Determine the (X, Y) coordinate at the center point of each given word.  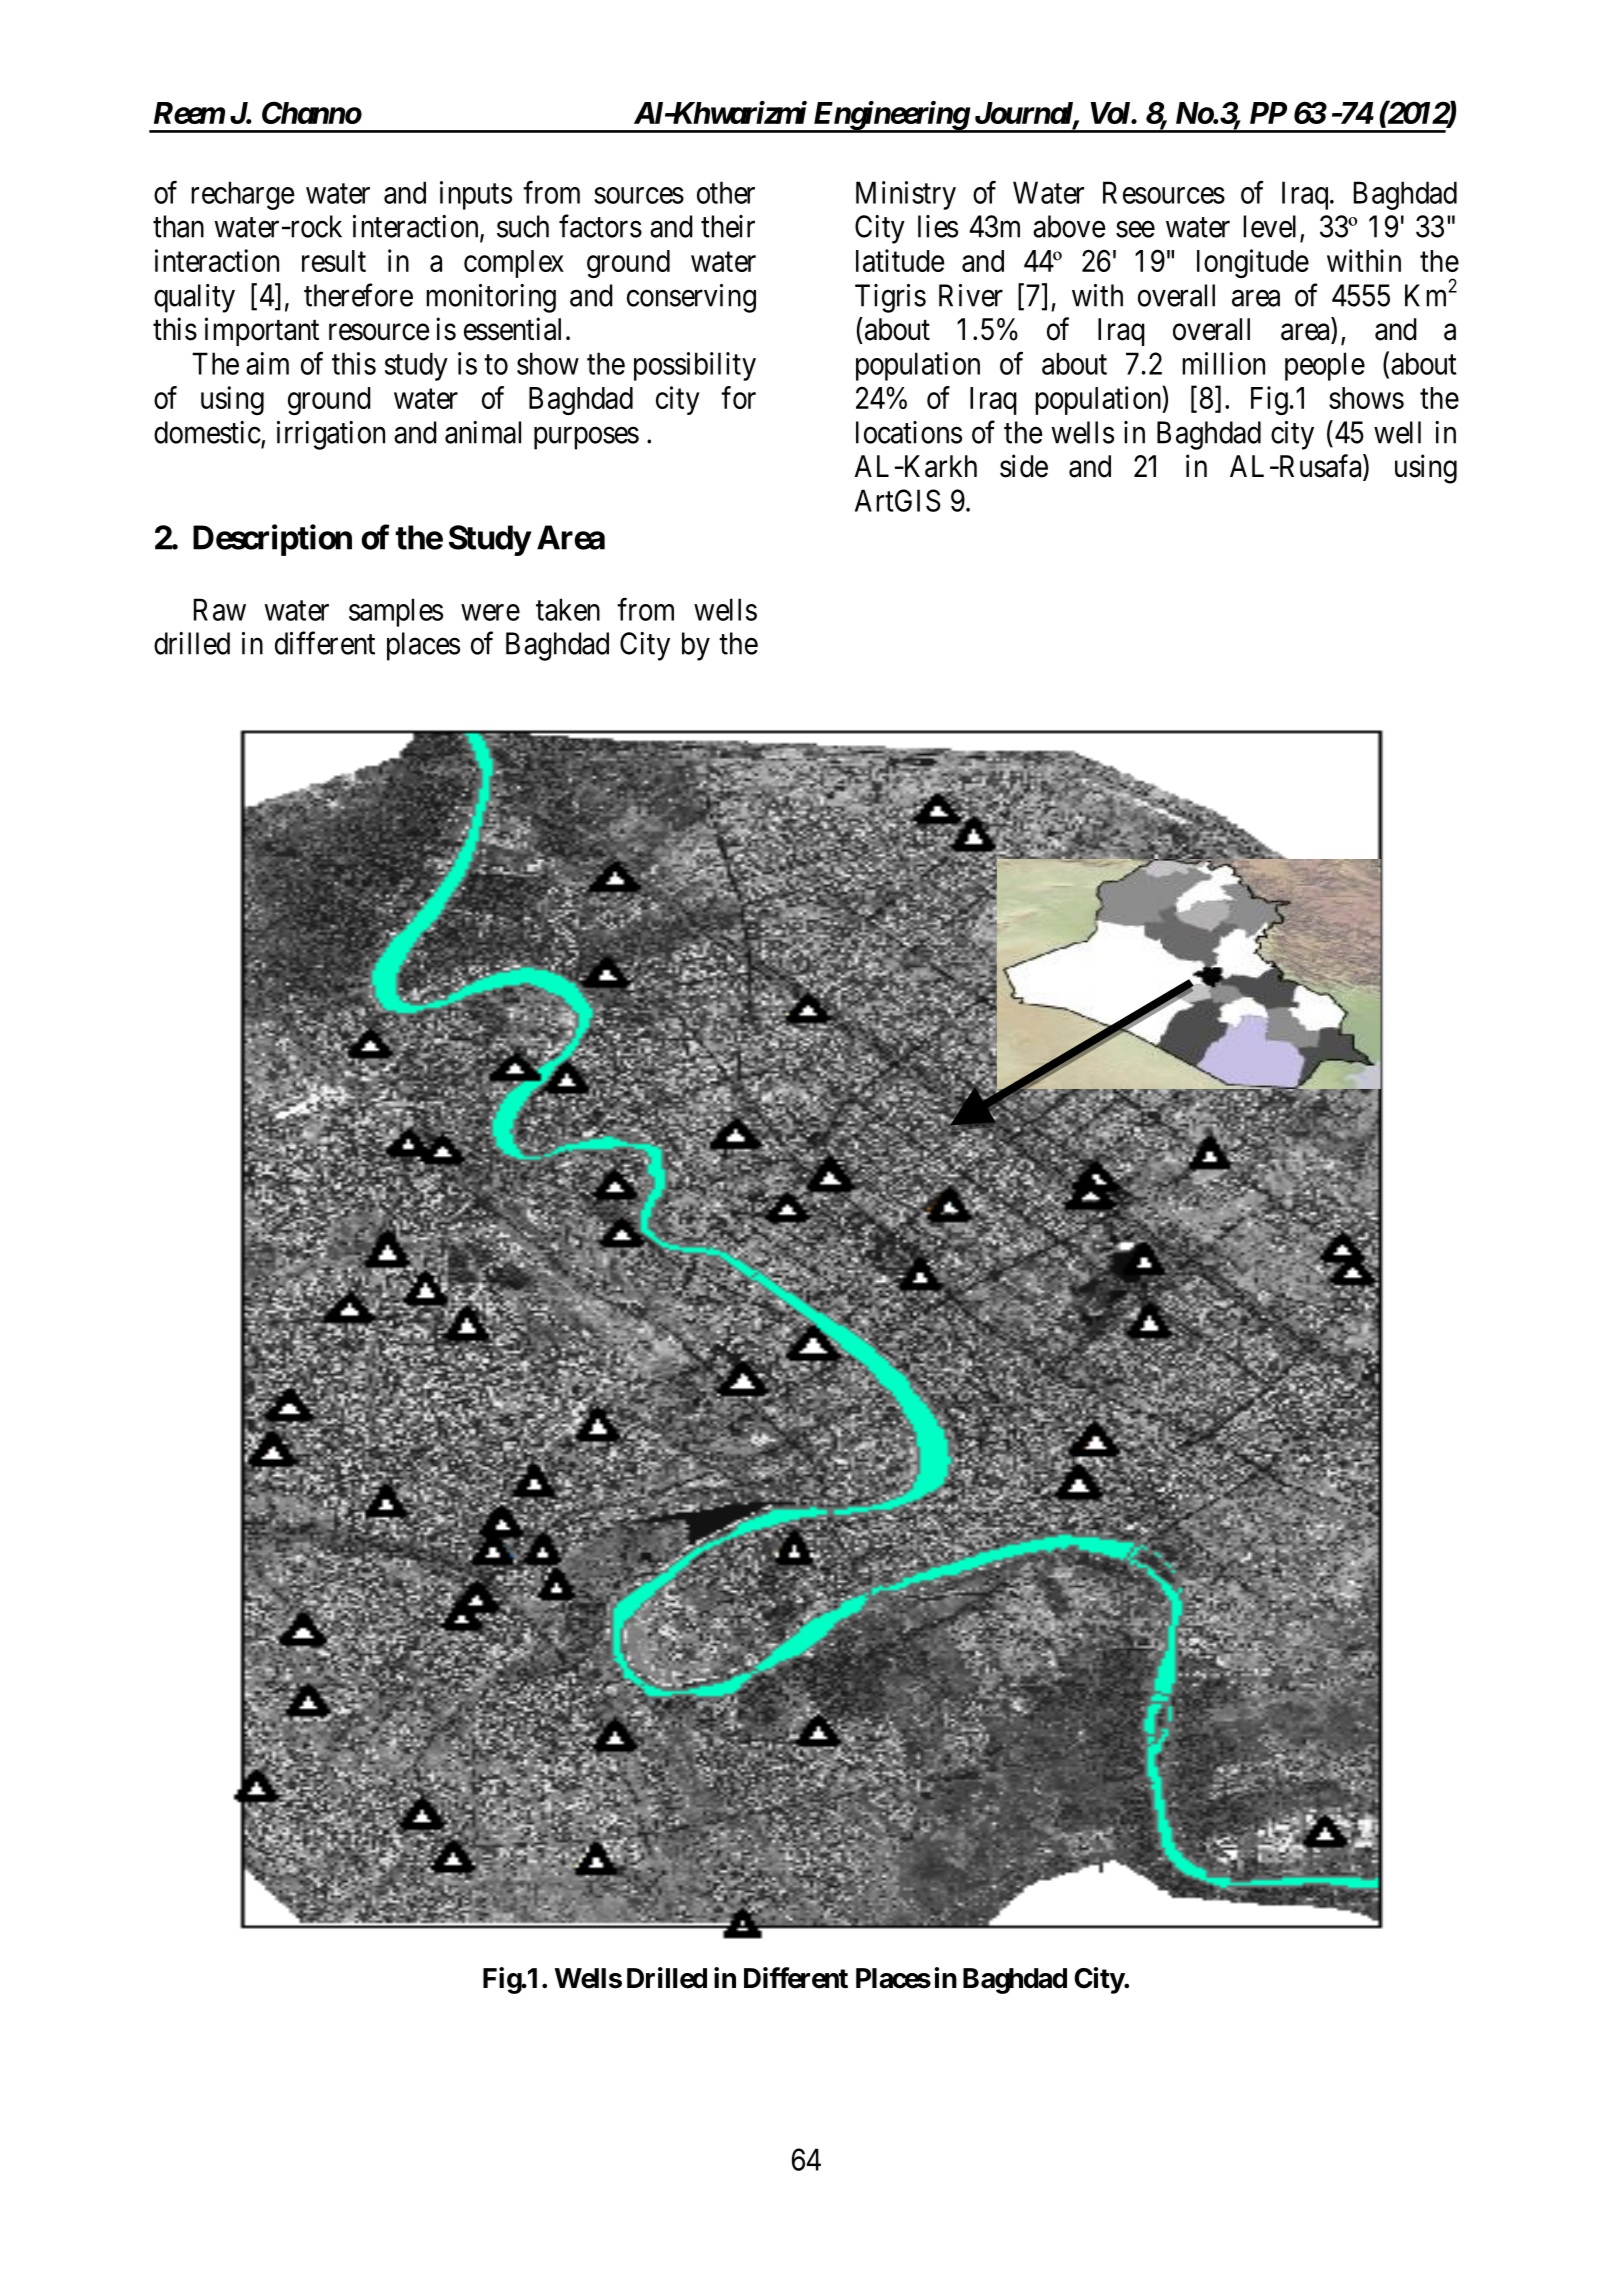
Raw (220, 609)
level (1269, 226)
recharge (242, 195)
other (726, 192)
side (1024, 466)
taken (568, 609)
